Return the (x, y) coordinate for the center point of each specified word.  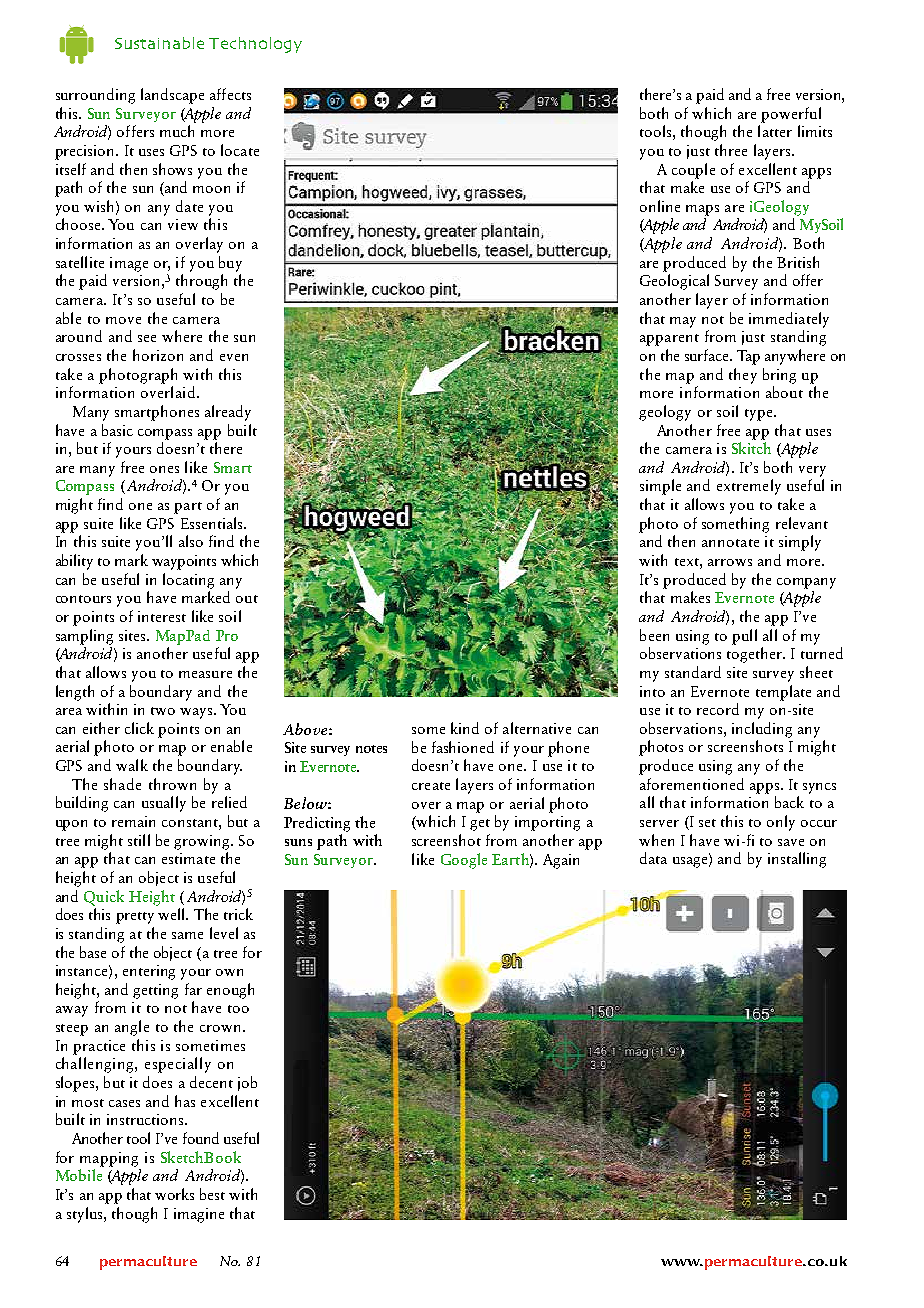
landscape (172, 96)
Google (464, 861)
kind (465, 728)
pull (744, 637)
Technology (255, 45)
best (212, 1194)
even (234, 357)
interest (162, 616)
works (174, 1194)
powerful (791, 115)
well (173, 914)
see (147, 338)
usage (691, 862)
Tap (748, 357)
